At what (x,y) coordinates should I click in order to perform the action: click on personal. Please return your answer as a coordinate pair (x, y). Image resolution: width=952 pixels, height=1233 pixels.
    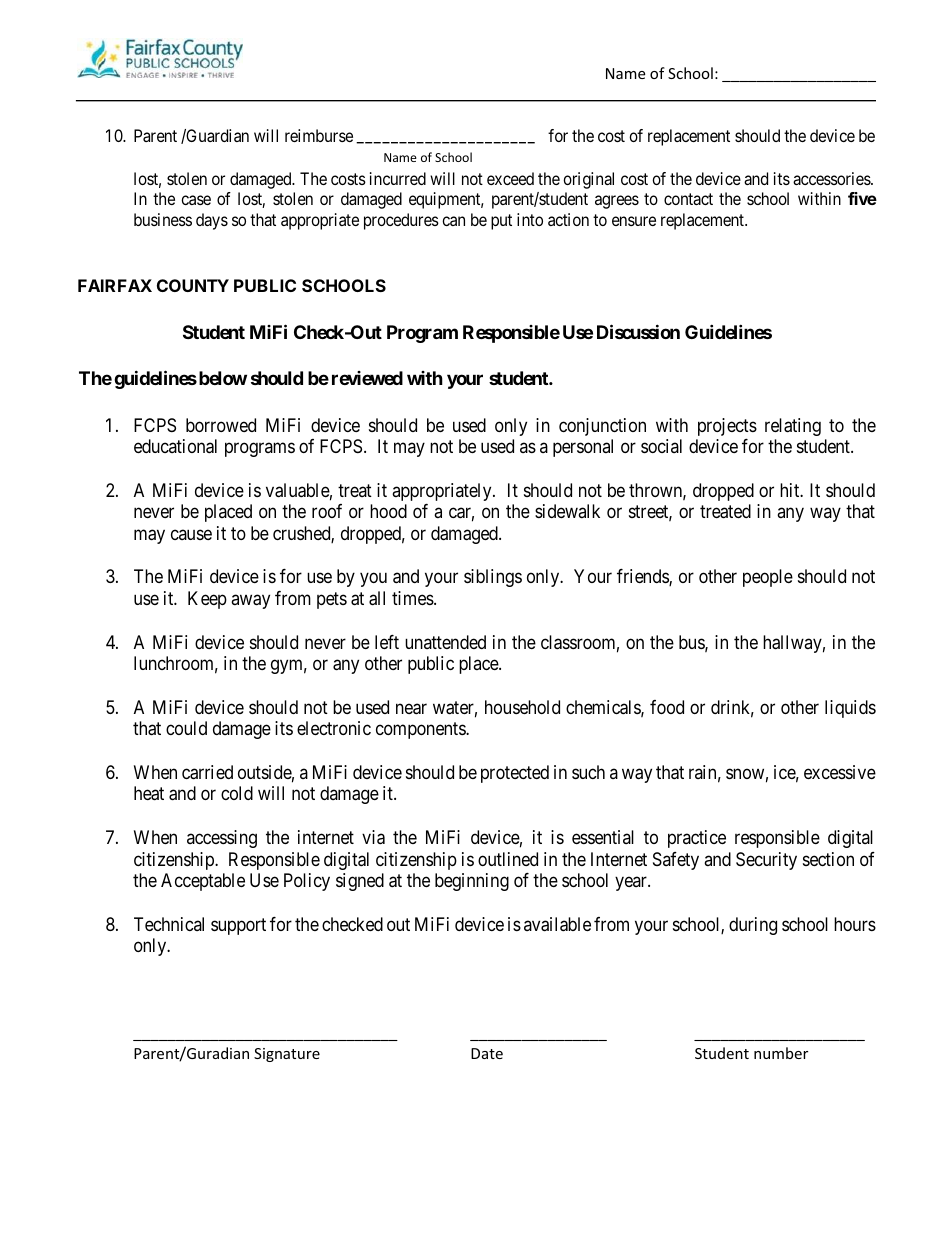
    Looking at the image, I should click on (583, 448).
